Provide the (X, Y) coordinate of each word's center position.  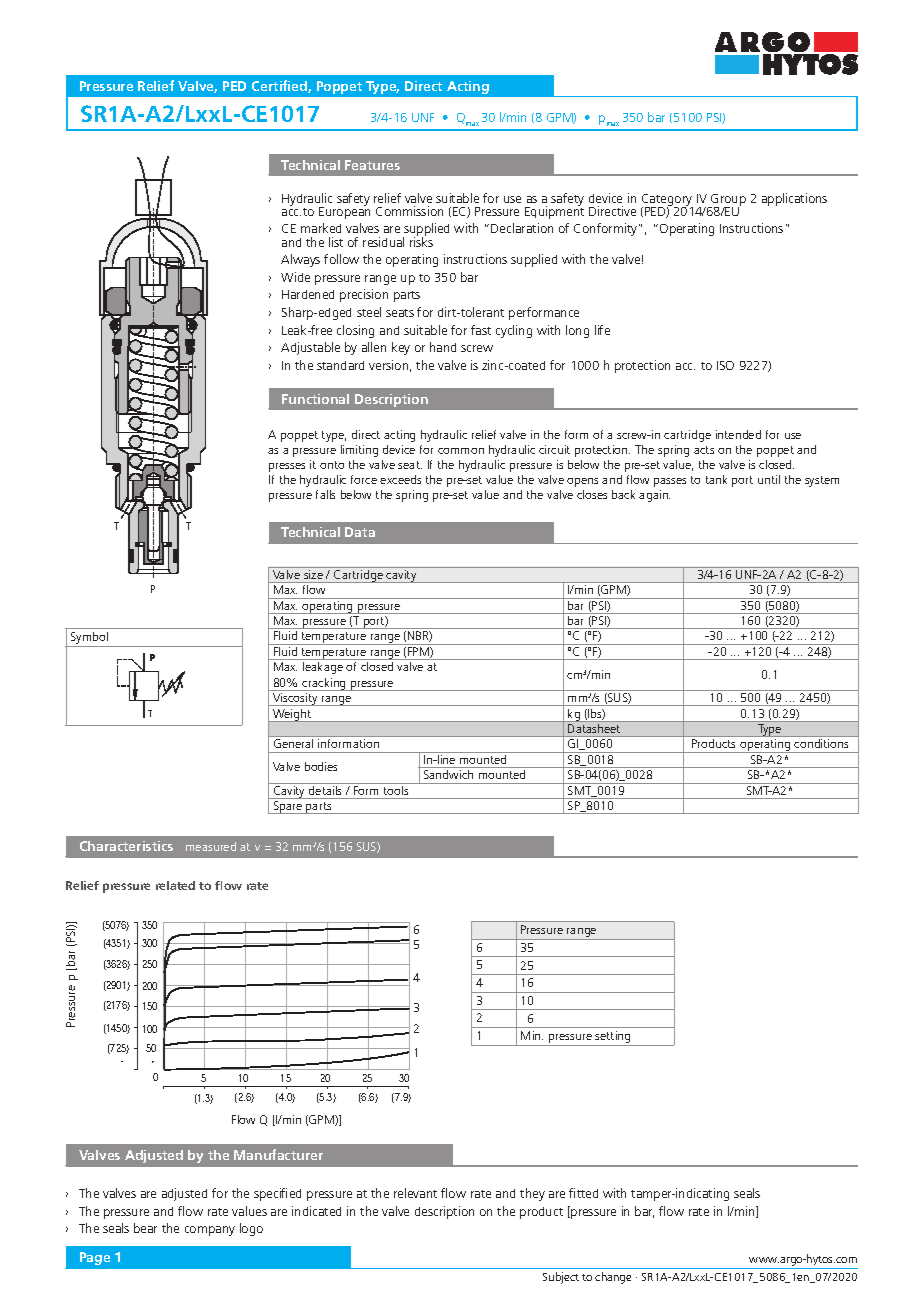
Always (300, 260)
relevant (415, 1193)
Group (727, 201)
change (613, 1278)
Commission (409, 211)
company (210, 1231)
